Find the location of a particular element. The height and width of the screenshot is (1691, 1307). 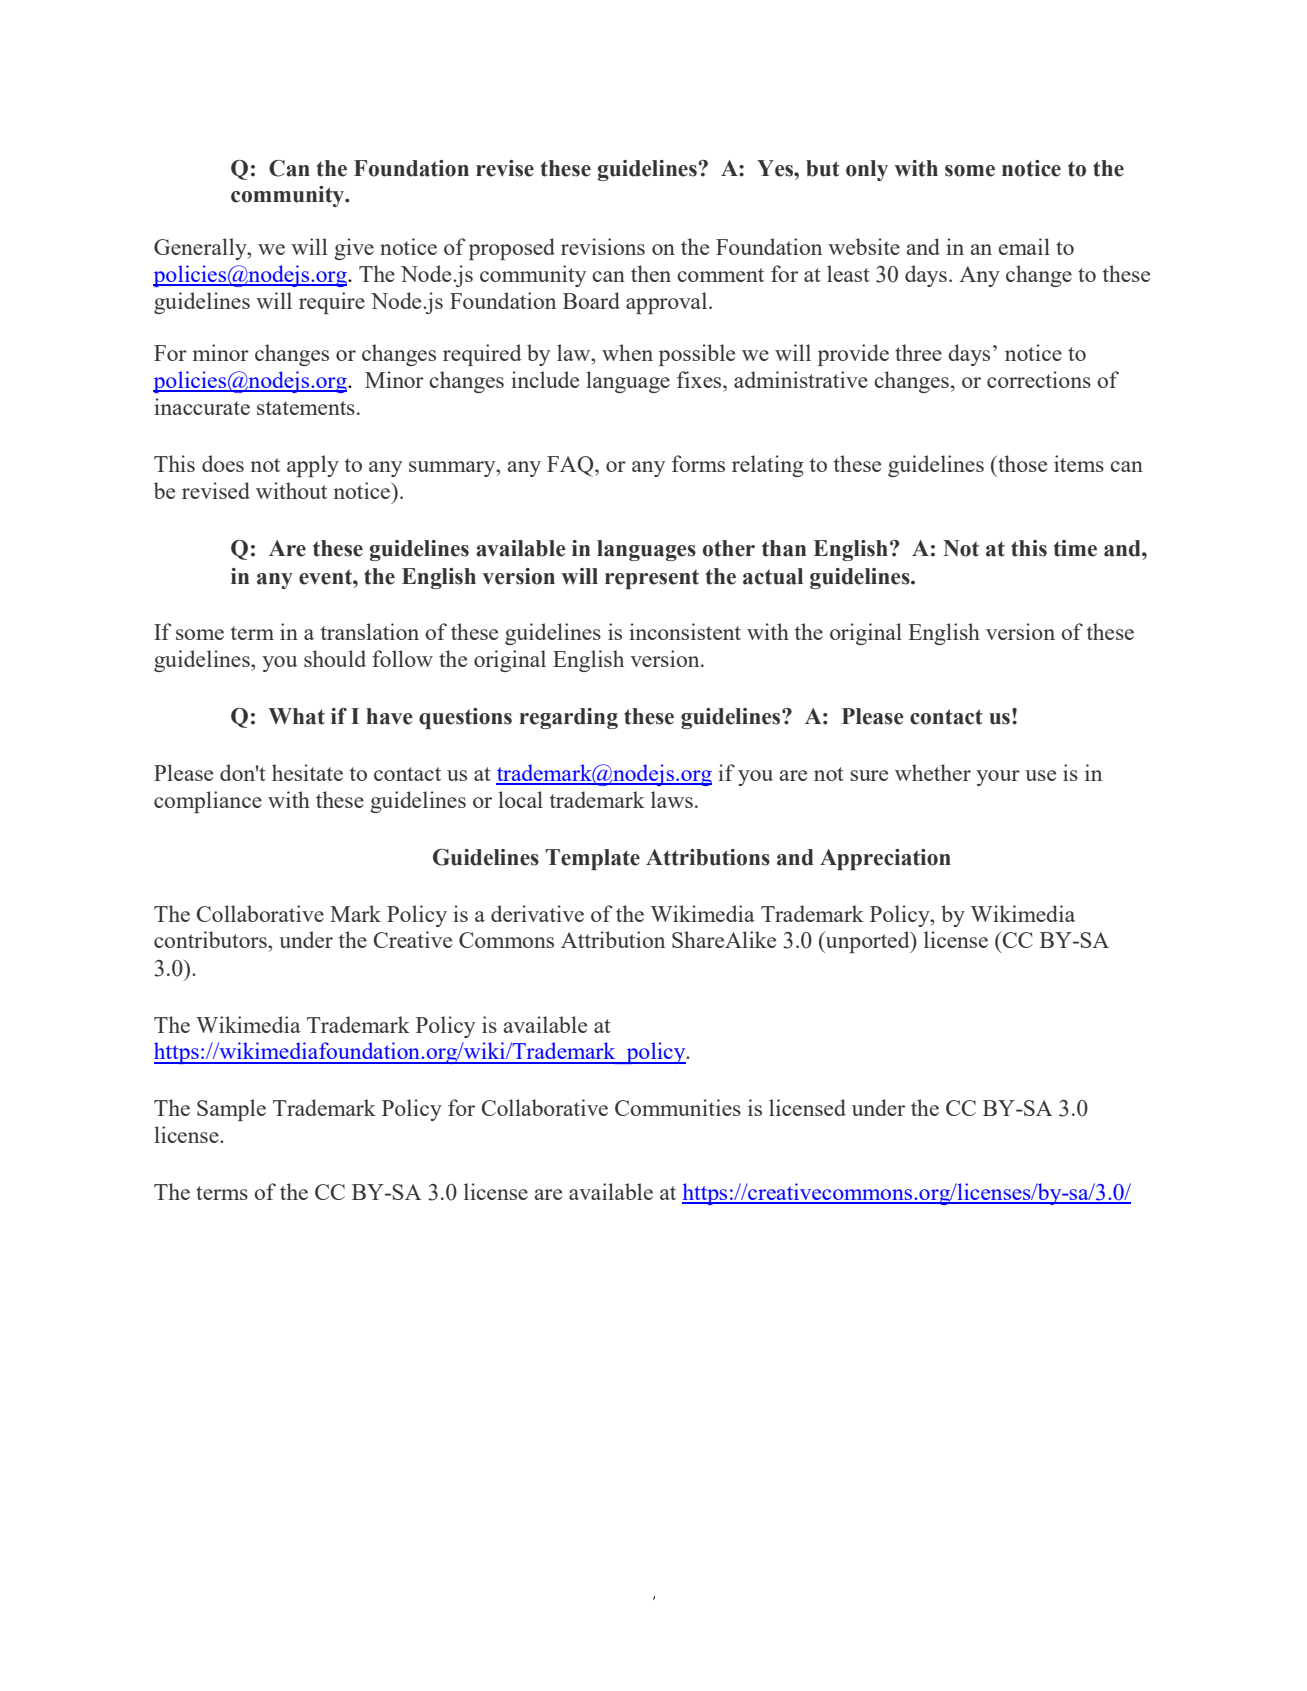

revisions is located at coordinates (603, 246).
